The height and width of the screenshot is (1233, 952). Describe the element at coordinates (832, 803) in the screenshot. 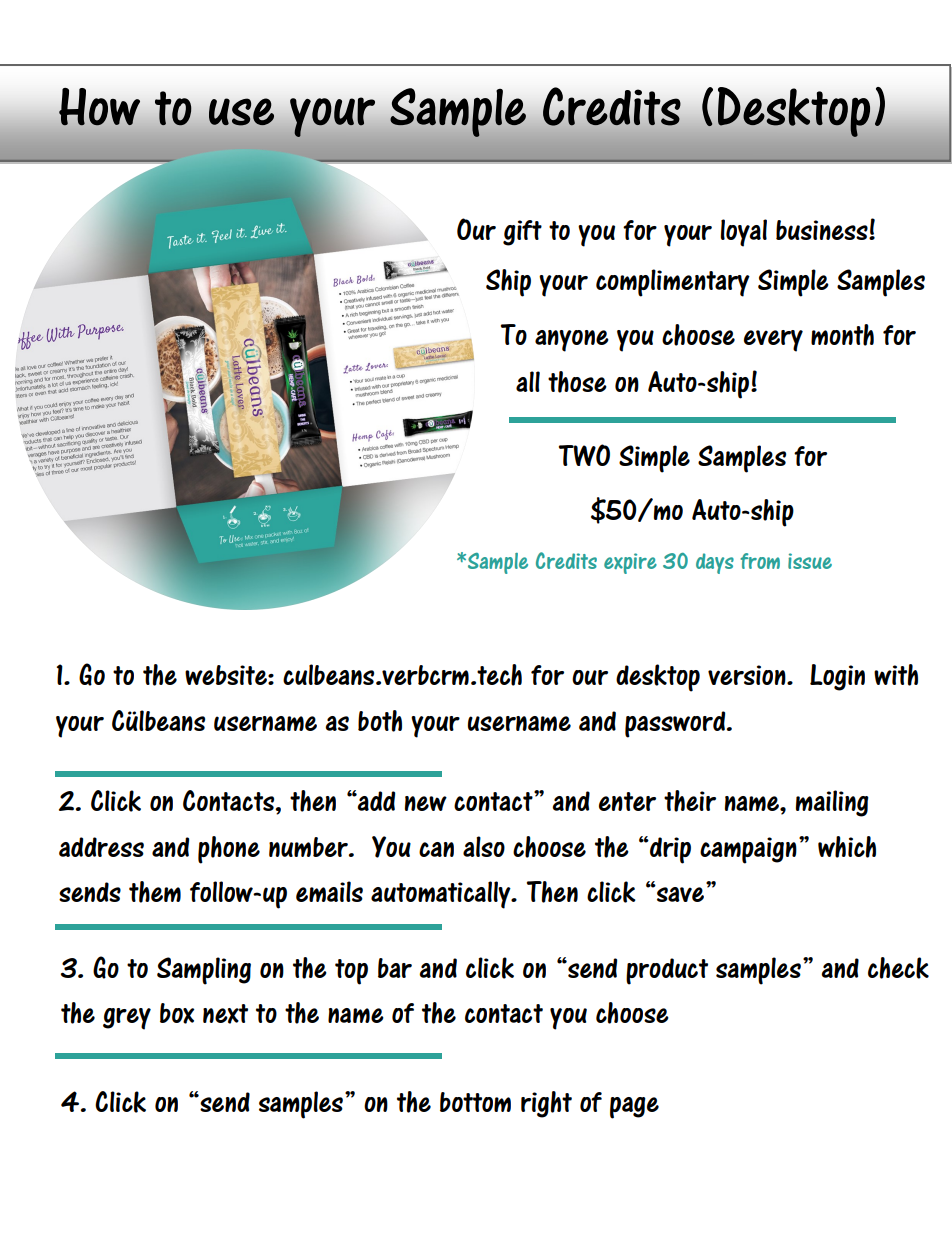

I see `mailing` at that location.
